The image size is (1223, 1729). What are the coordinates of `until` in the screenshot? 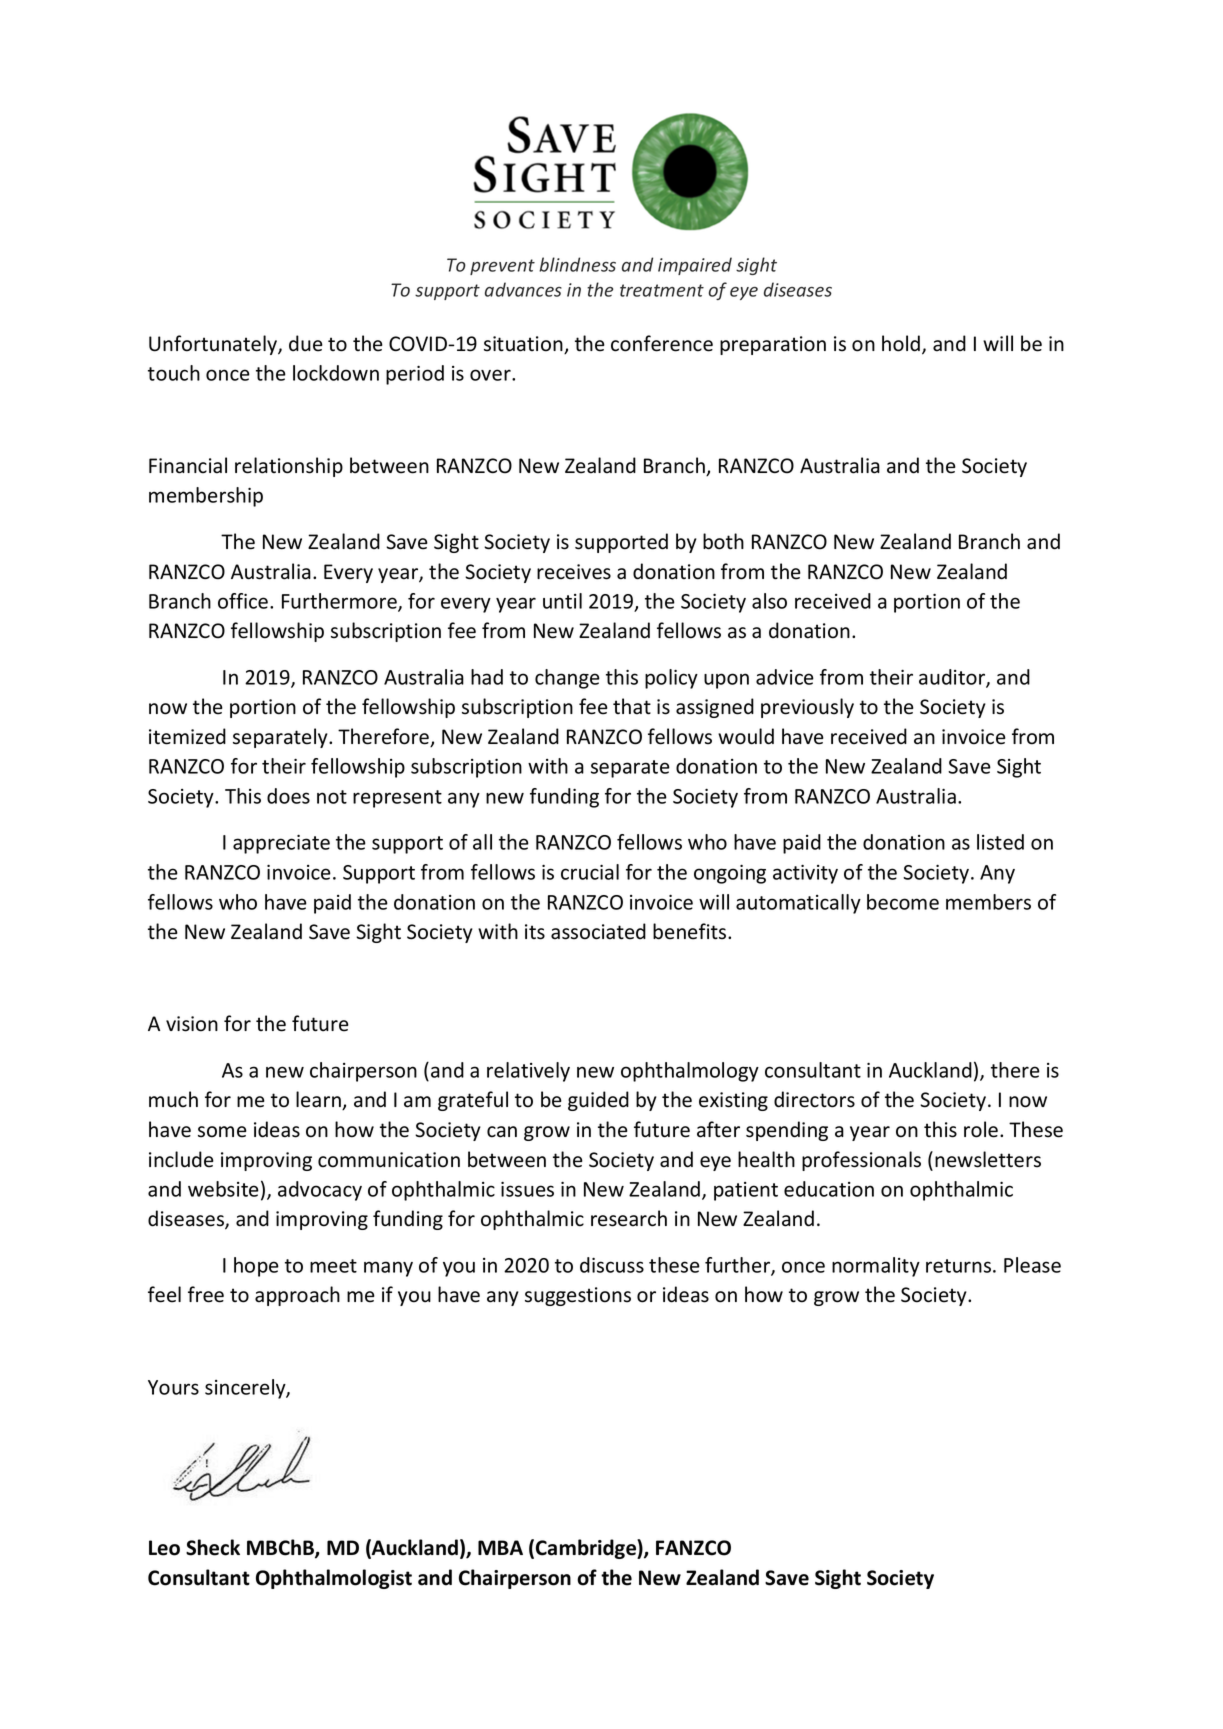 It's located at (562, 601).
